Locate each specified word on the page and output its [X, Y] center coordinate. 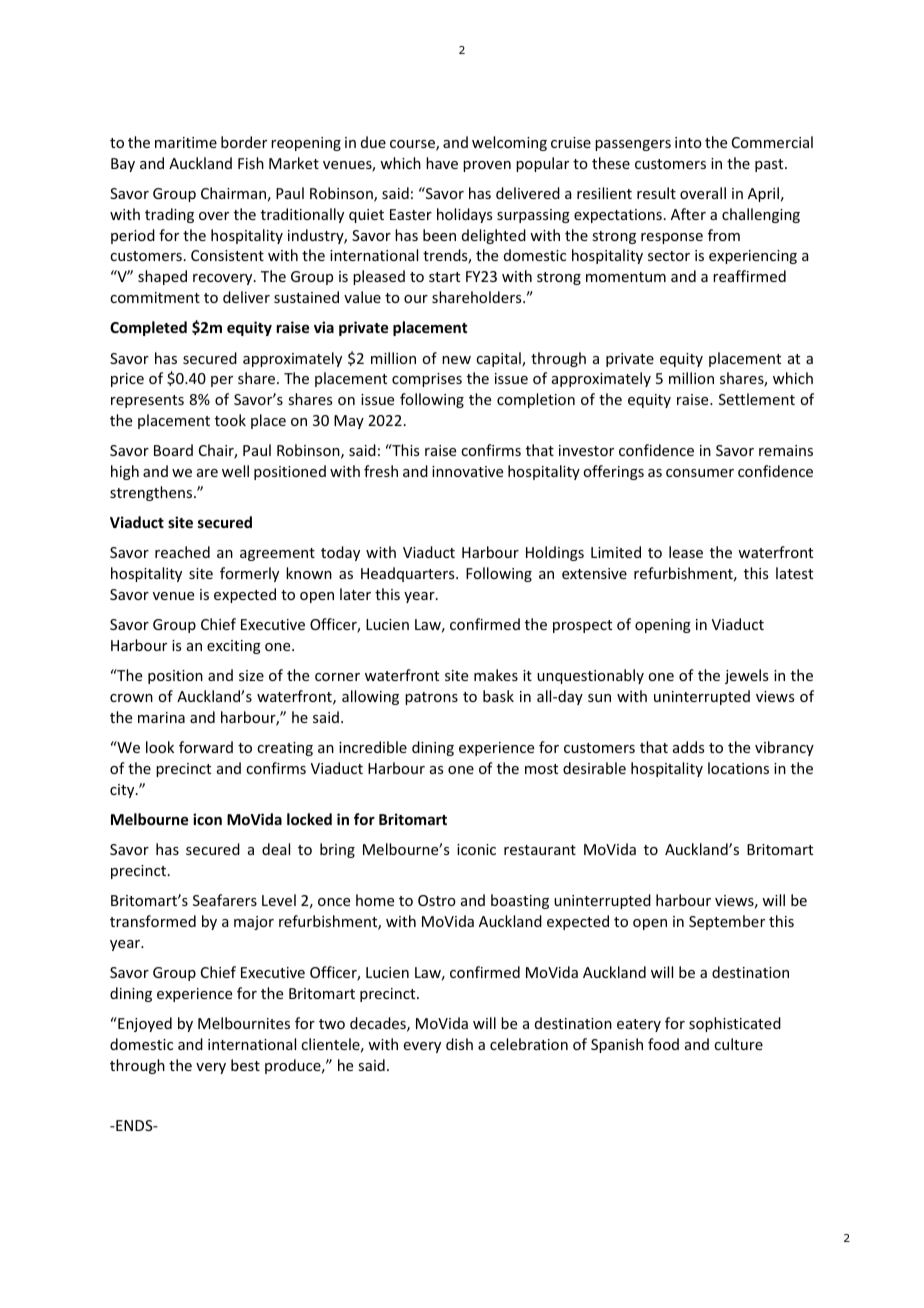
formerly [249, 574]
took [230, 420]
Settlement [757, 399]
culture [738, 1044]
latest [794, 573]
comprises [427, 380]
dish [459, 1044]
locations [738, 768]
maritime [186, 142]
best [245, 1065]
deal [276, 849]
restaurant [540, 850]
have [442, 163]
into [688, 142]
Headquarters [409, 574]
